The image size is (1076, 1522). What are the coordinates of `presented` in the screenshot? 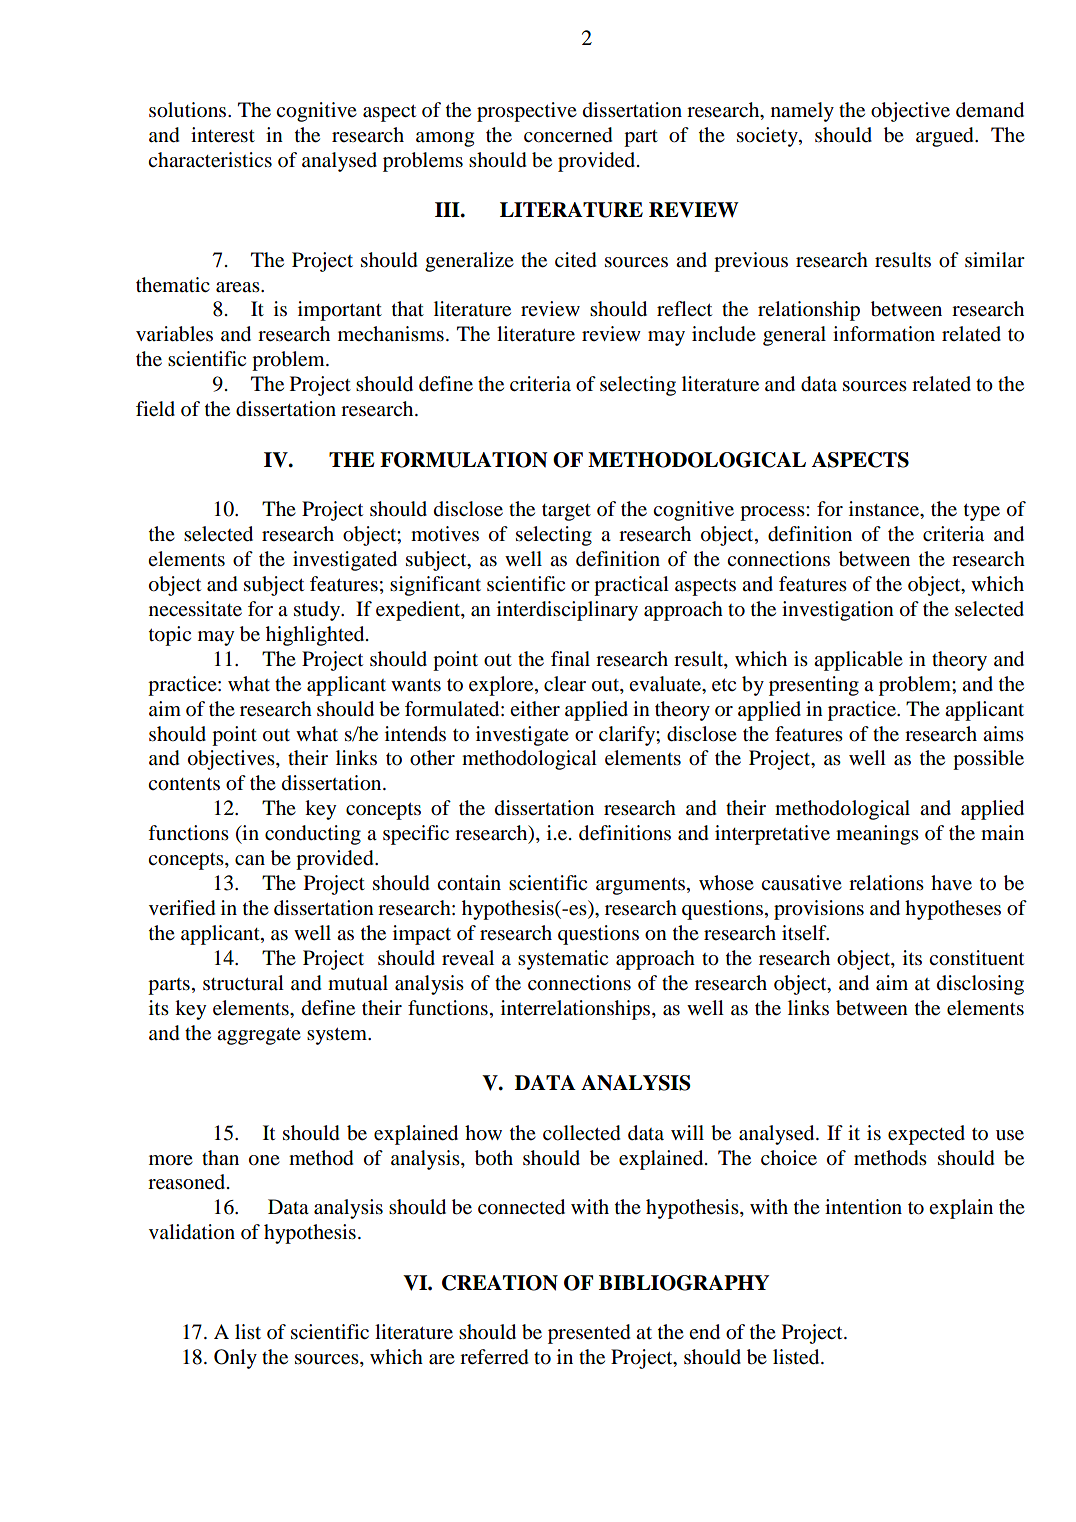 It's located at (589, 1334).
